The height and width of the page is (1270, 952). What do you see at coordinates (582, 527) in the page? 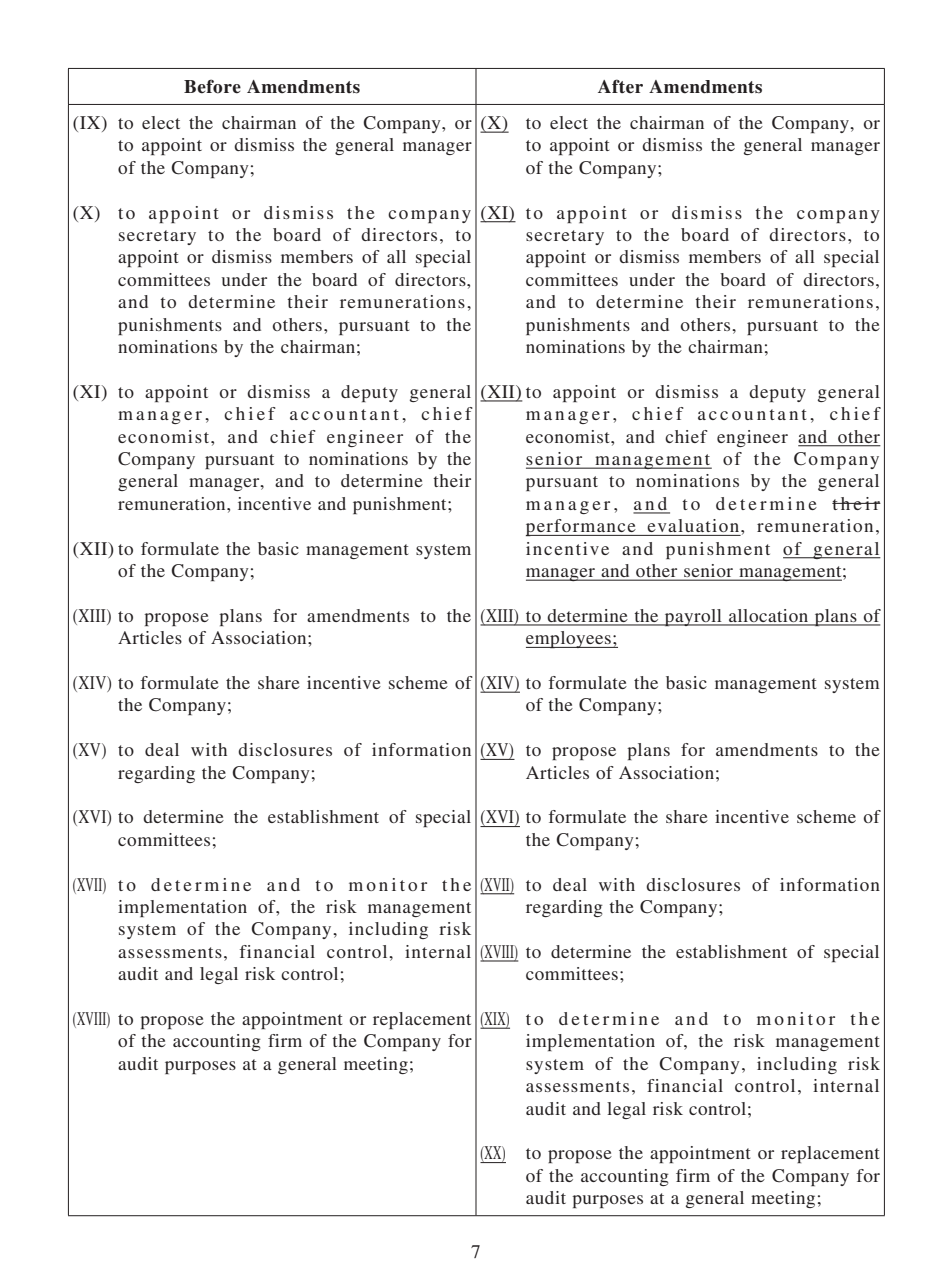
I see `performance` at bounding box center [582, 527].
